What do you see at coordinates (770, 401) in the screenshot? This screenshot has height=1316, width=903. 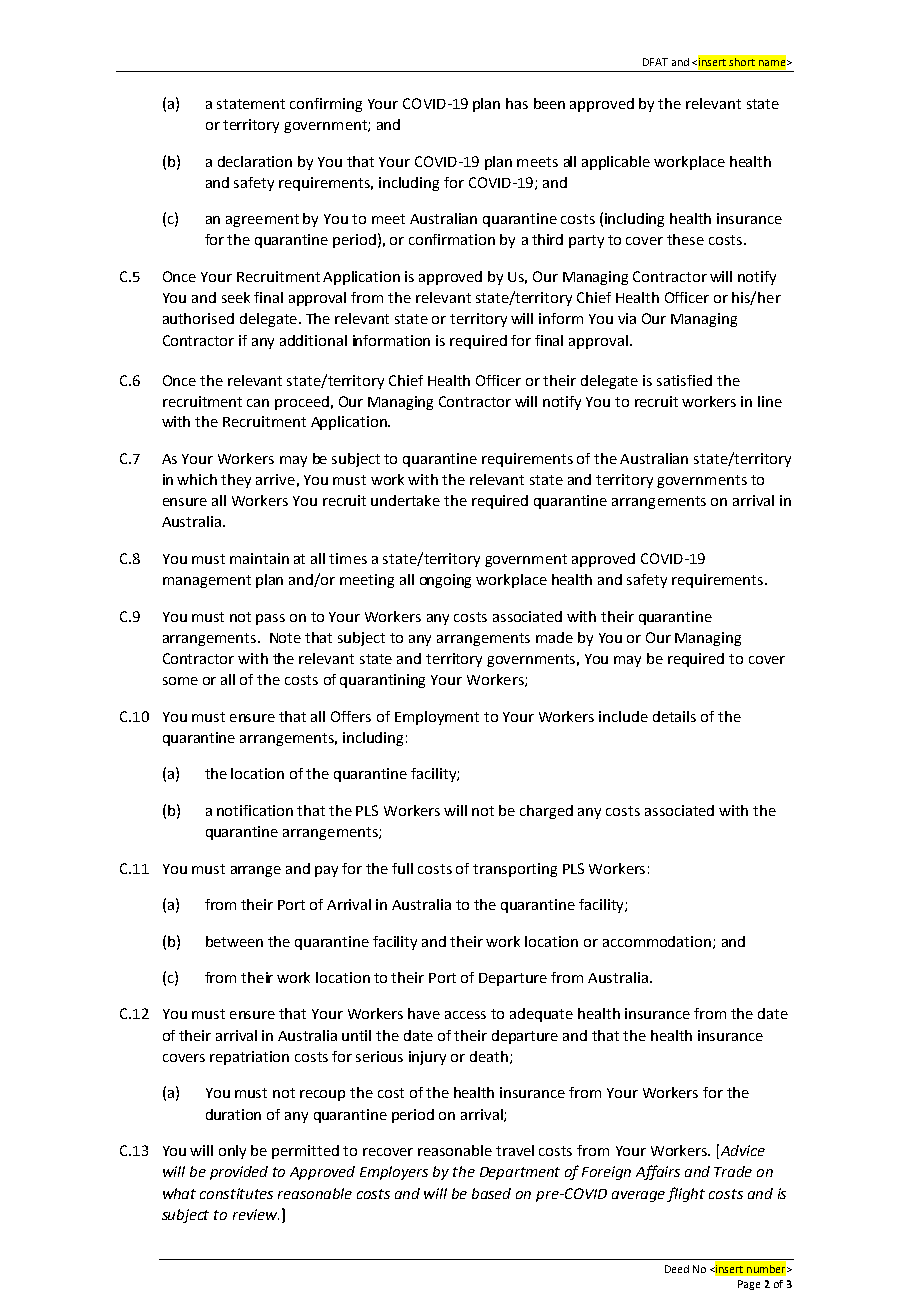 I see `line` at bounding box center [770, 401].
